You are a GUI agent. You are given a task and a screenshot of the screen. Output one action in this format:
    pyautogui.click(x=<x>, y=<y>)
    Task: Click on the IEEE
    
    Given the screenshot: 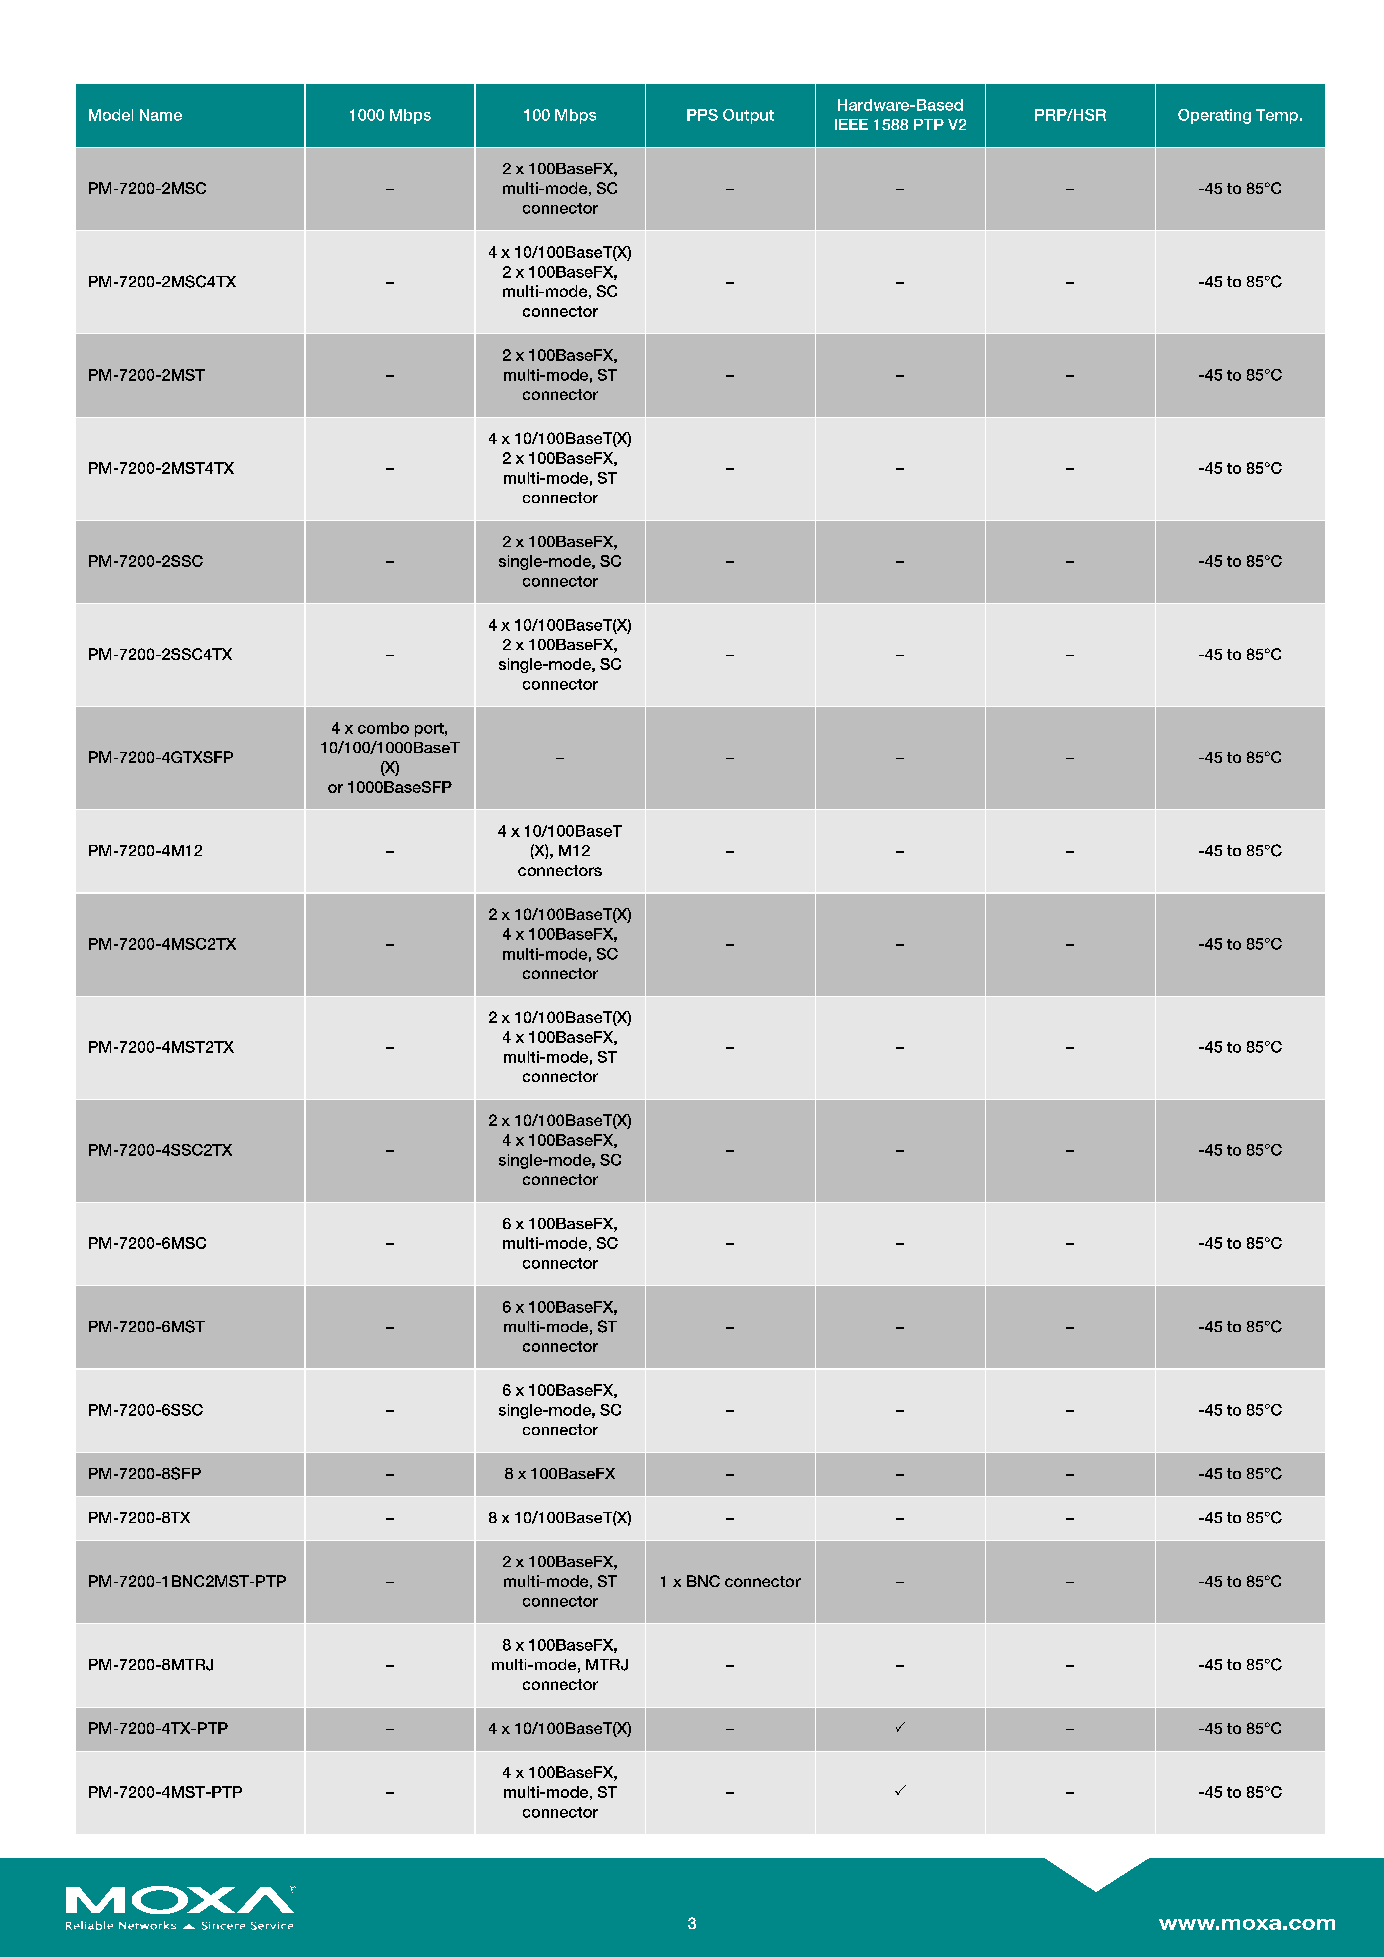 What is the action you would take?
    pyautogui.click(x=851, y=124)
